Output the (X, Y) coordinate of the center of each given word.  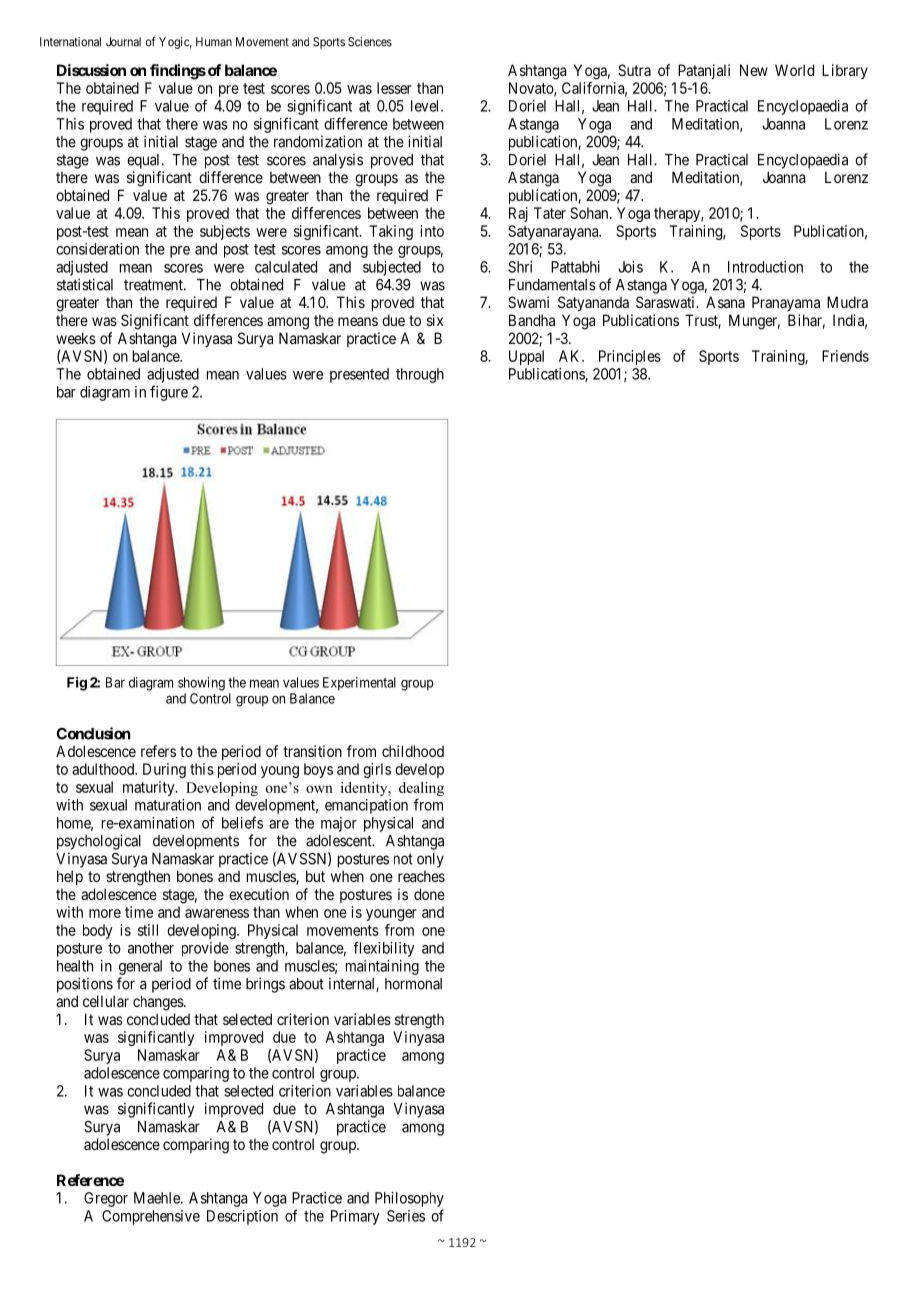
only (430, 860)
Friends (845, 356)
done (429, 894)
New (754, 70)
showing (201, 684)
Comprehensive (151, 1217)
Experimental (359, 684)
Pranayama (786, 303)
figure (169, 393)
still (148, 930)
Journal (123, 42)
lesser (394, 88)
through (420, 375)
